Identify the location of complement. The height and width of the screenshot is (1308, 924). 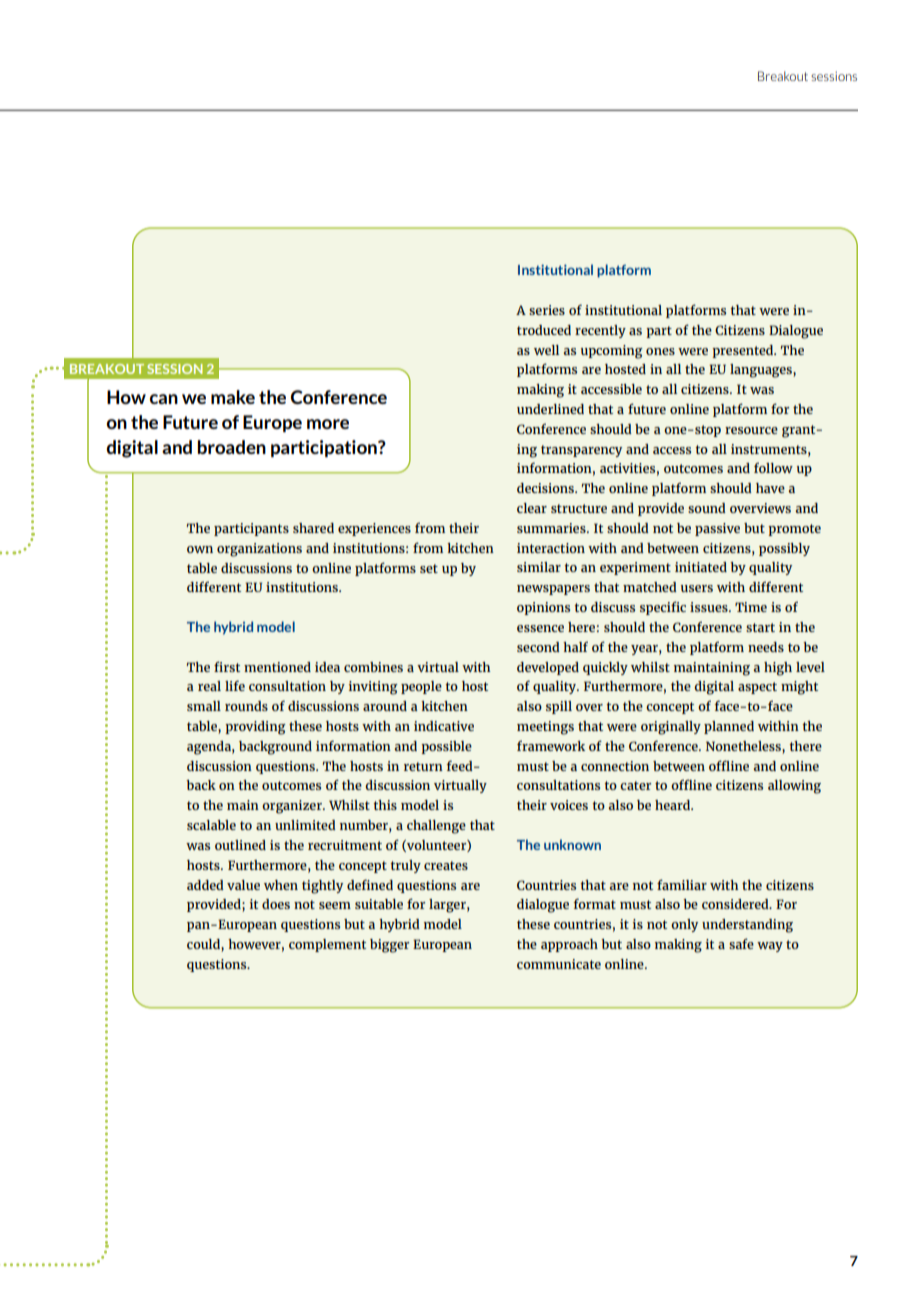
(327, 945).
